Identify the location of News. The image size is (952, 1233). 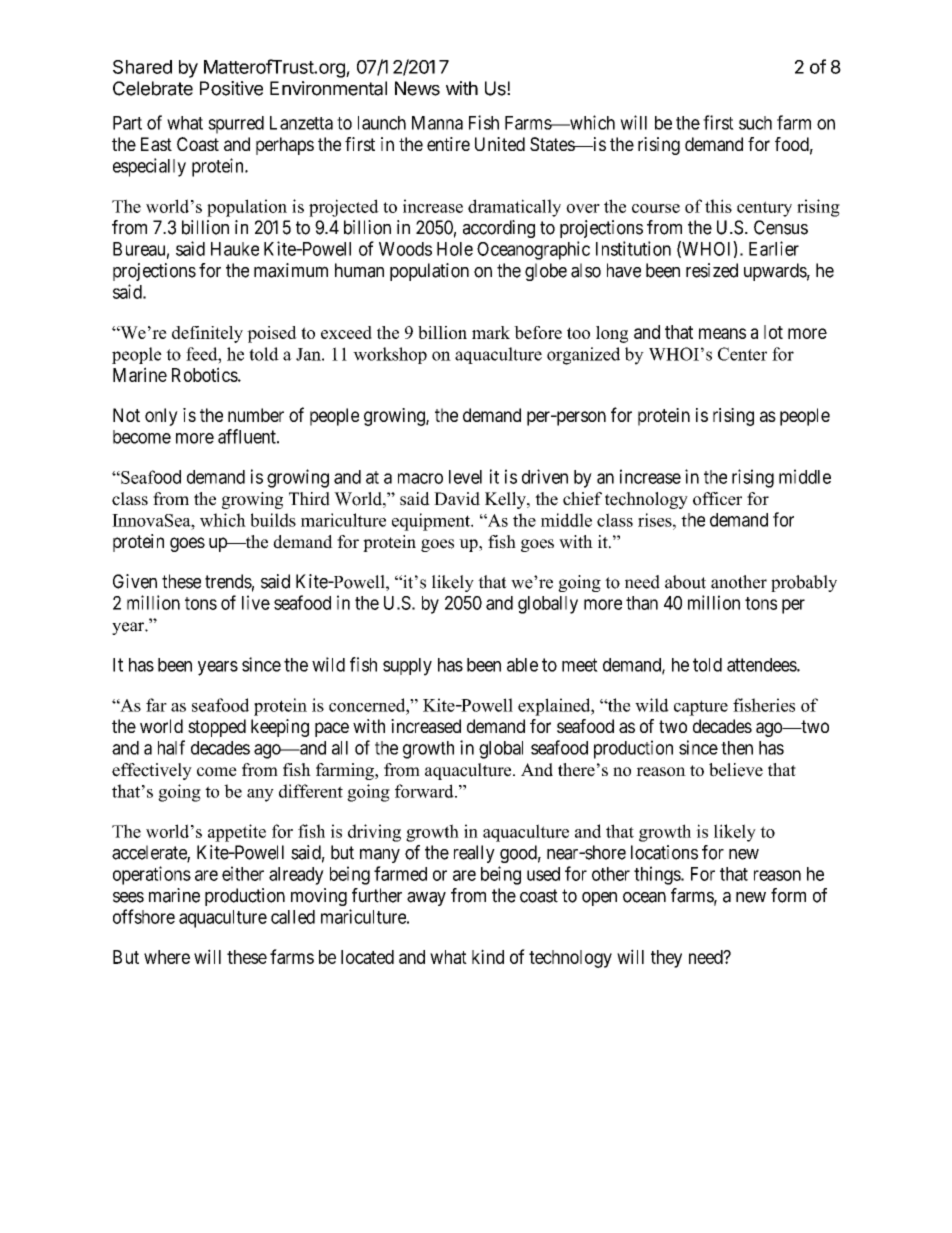
(417, 88).
